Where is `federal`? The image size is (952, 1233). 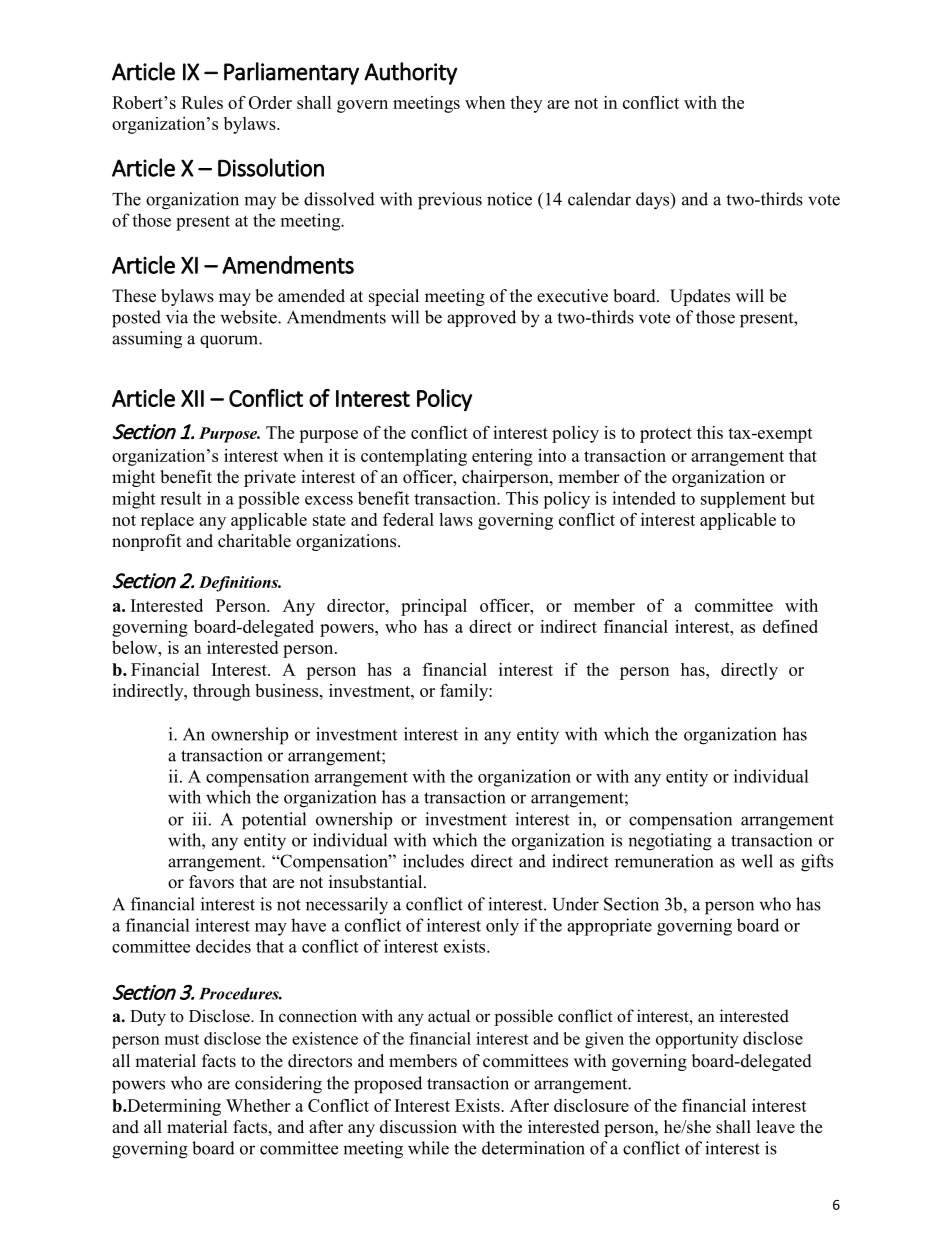 federal is located at coordinates (408, 519).
